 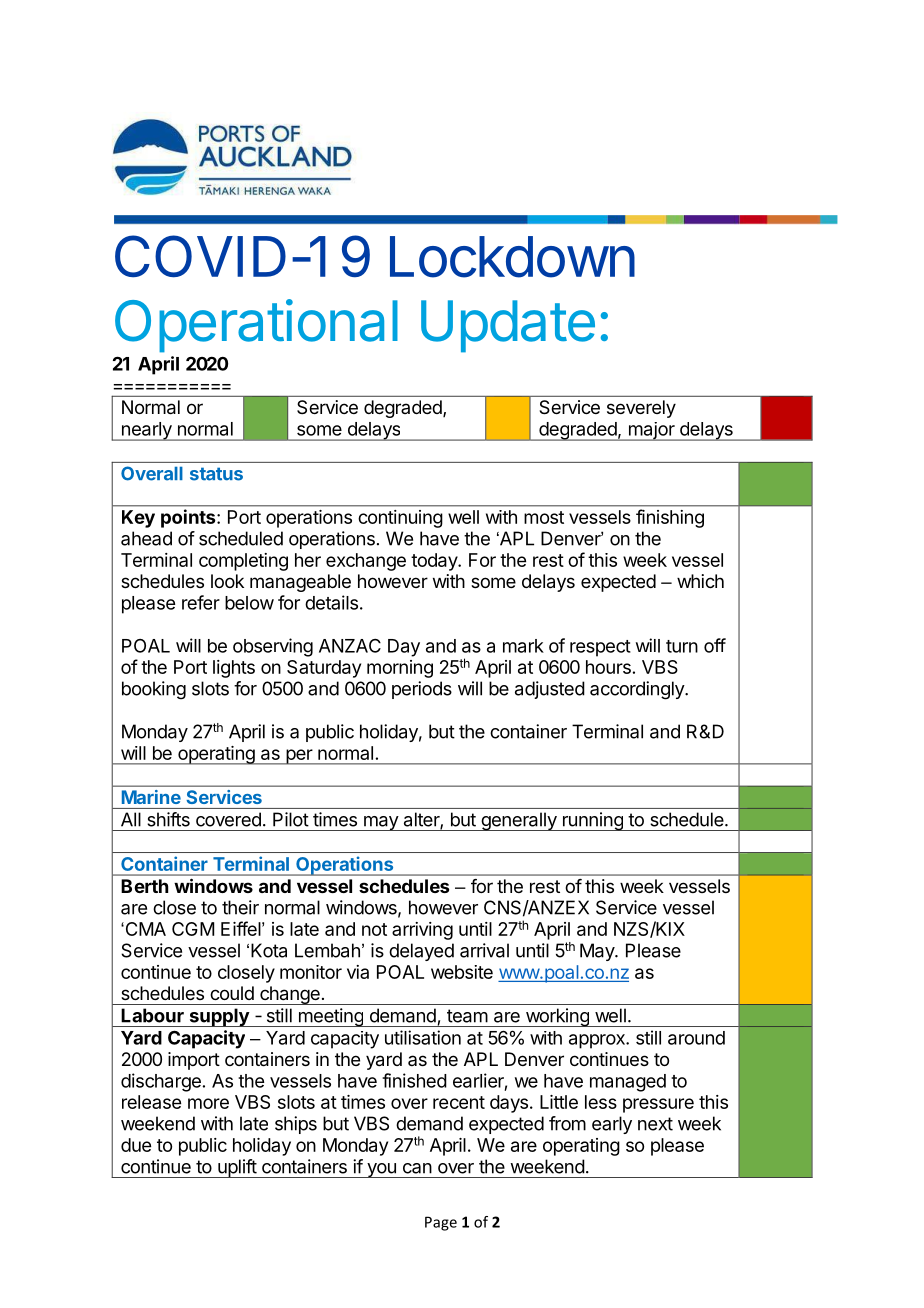 I want to click on utilisation, so click(x=423, y=1037).
